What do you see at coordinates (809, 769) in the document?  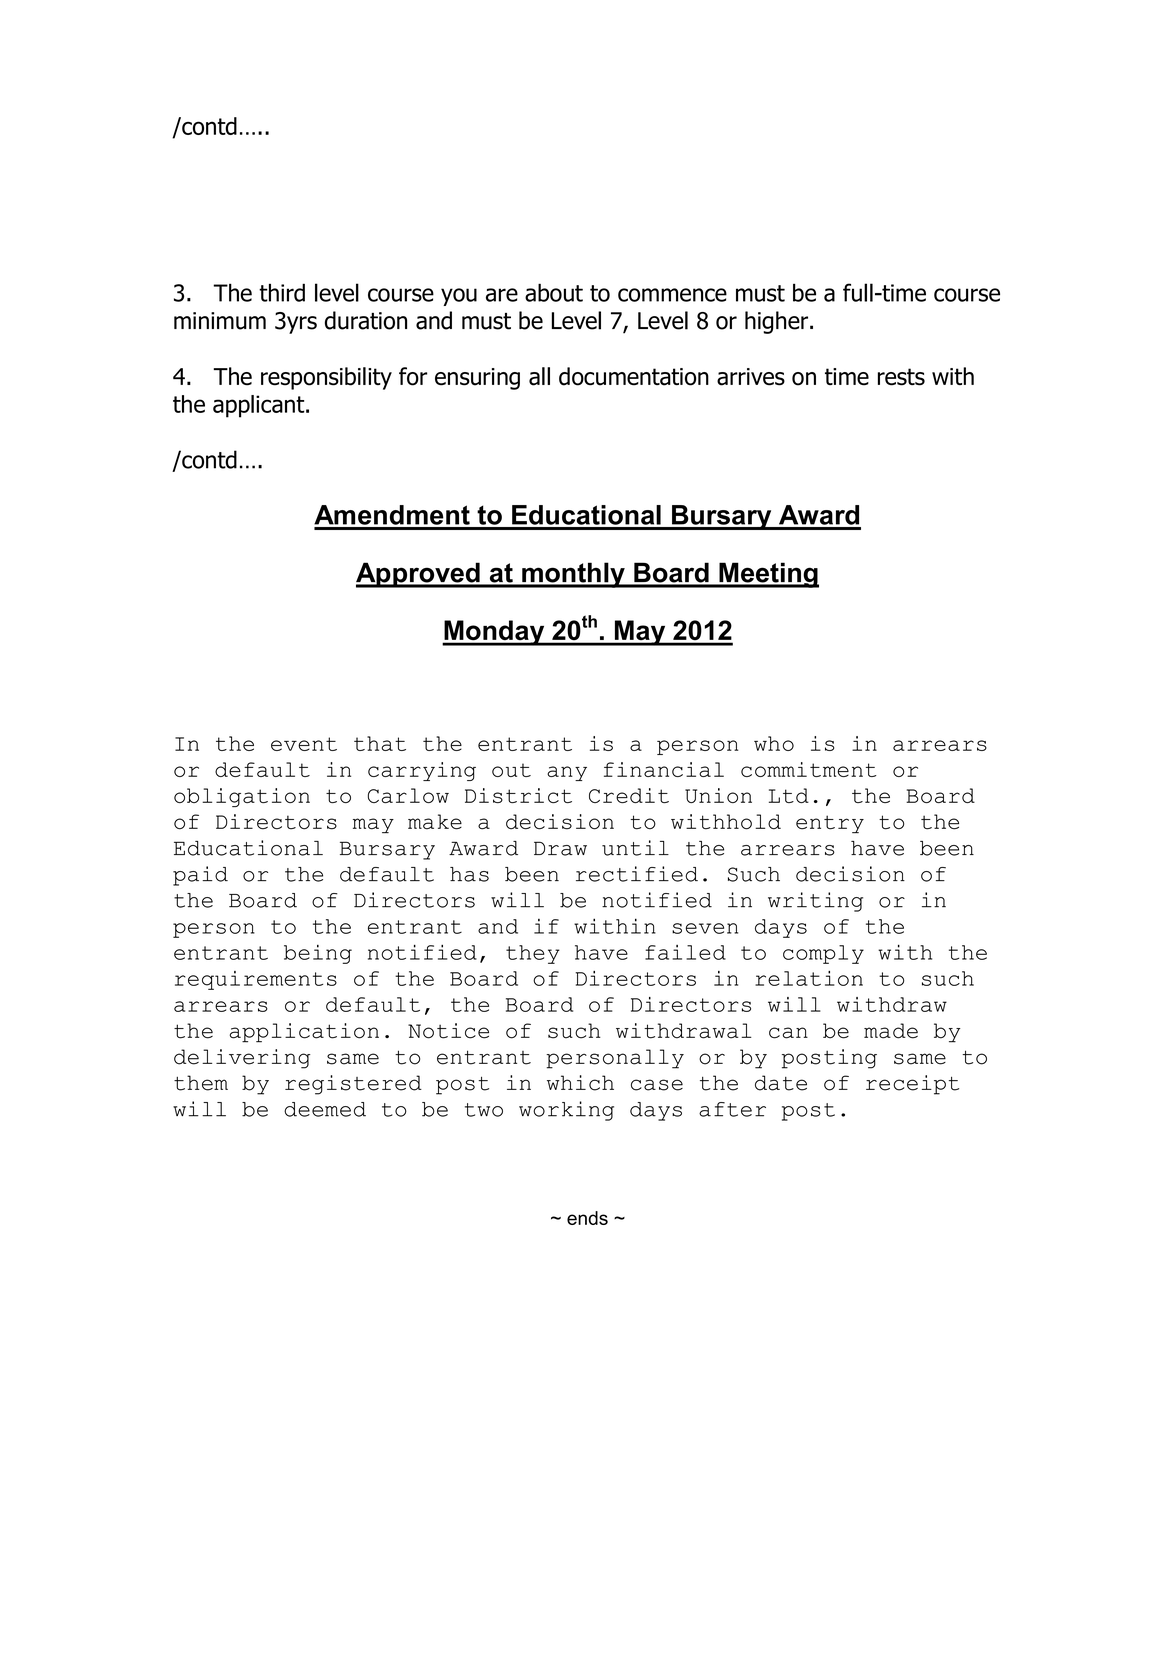 I see `commitment` at bounding box center [809, 769].
